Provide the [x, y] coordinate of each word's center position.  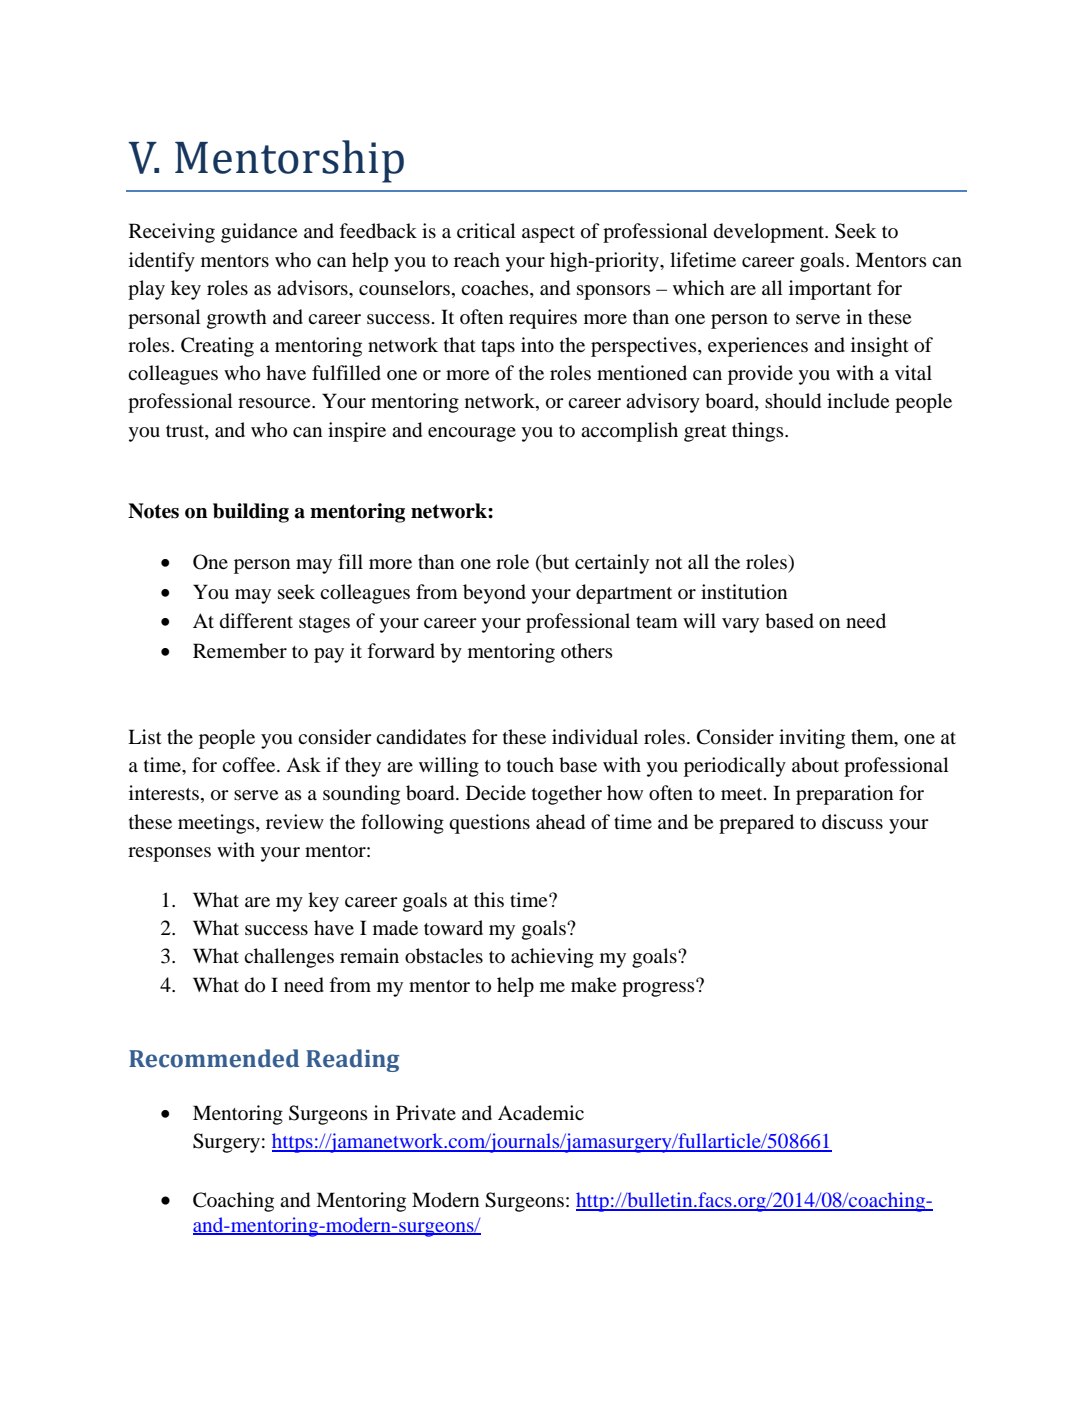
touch [530, 765]
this [489, 899]
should [793, 401]
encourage [472, 434]
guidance [259, 233]
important [830, 290]
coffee [250, 764]
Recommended [214, 1058]
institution [744, 592]
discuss [852, 822]
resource [275, 403]
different [256, 621]
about [815, 765]
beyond [494, 594]
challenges [289, 958]
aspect [548, 234]
